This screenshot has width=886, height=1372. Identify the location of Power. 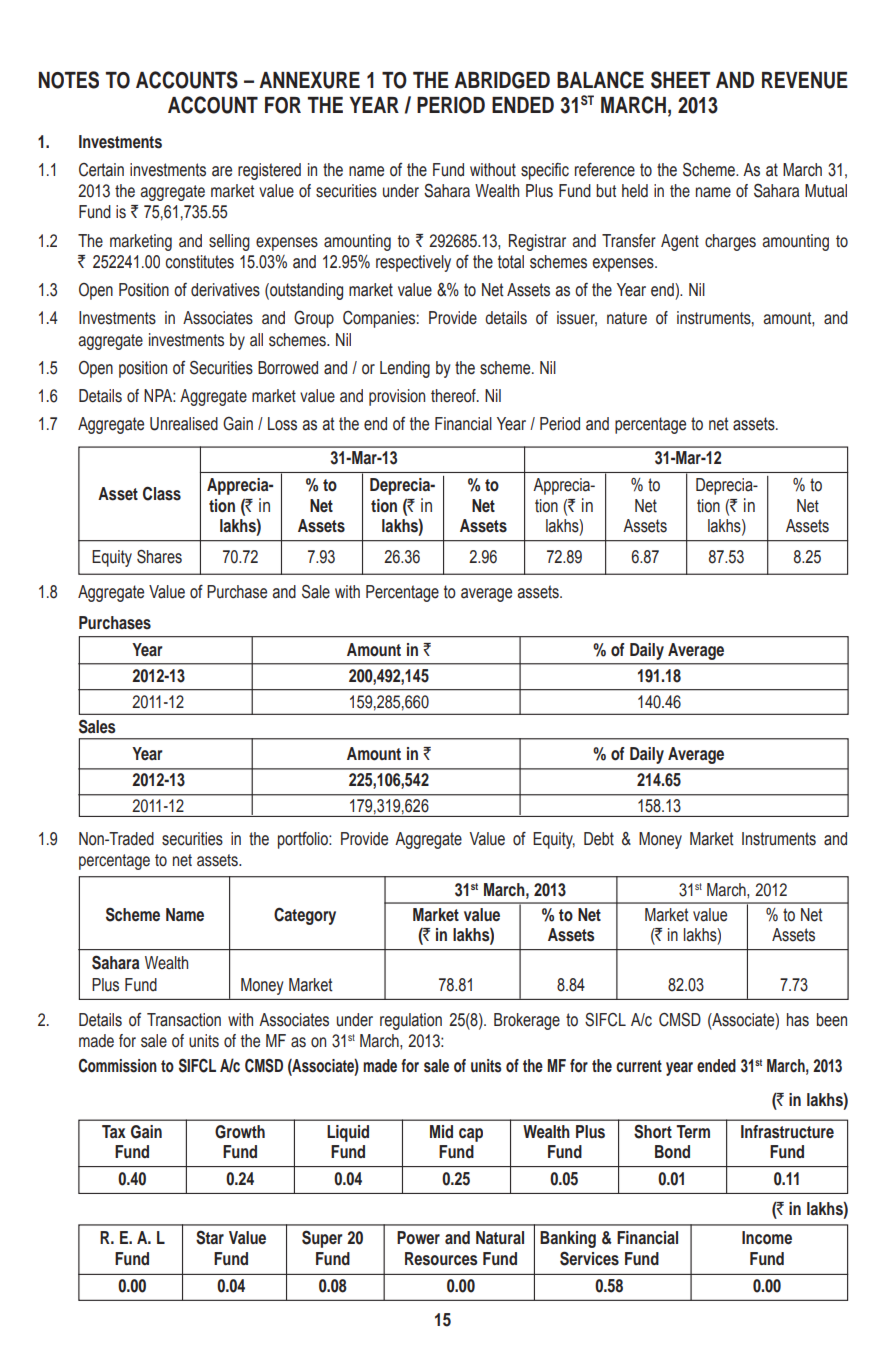
(418, 1238).
